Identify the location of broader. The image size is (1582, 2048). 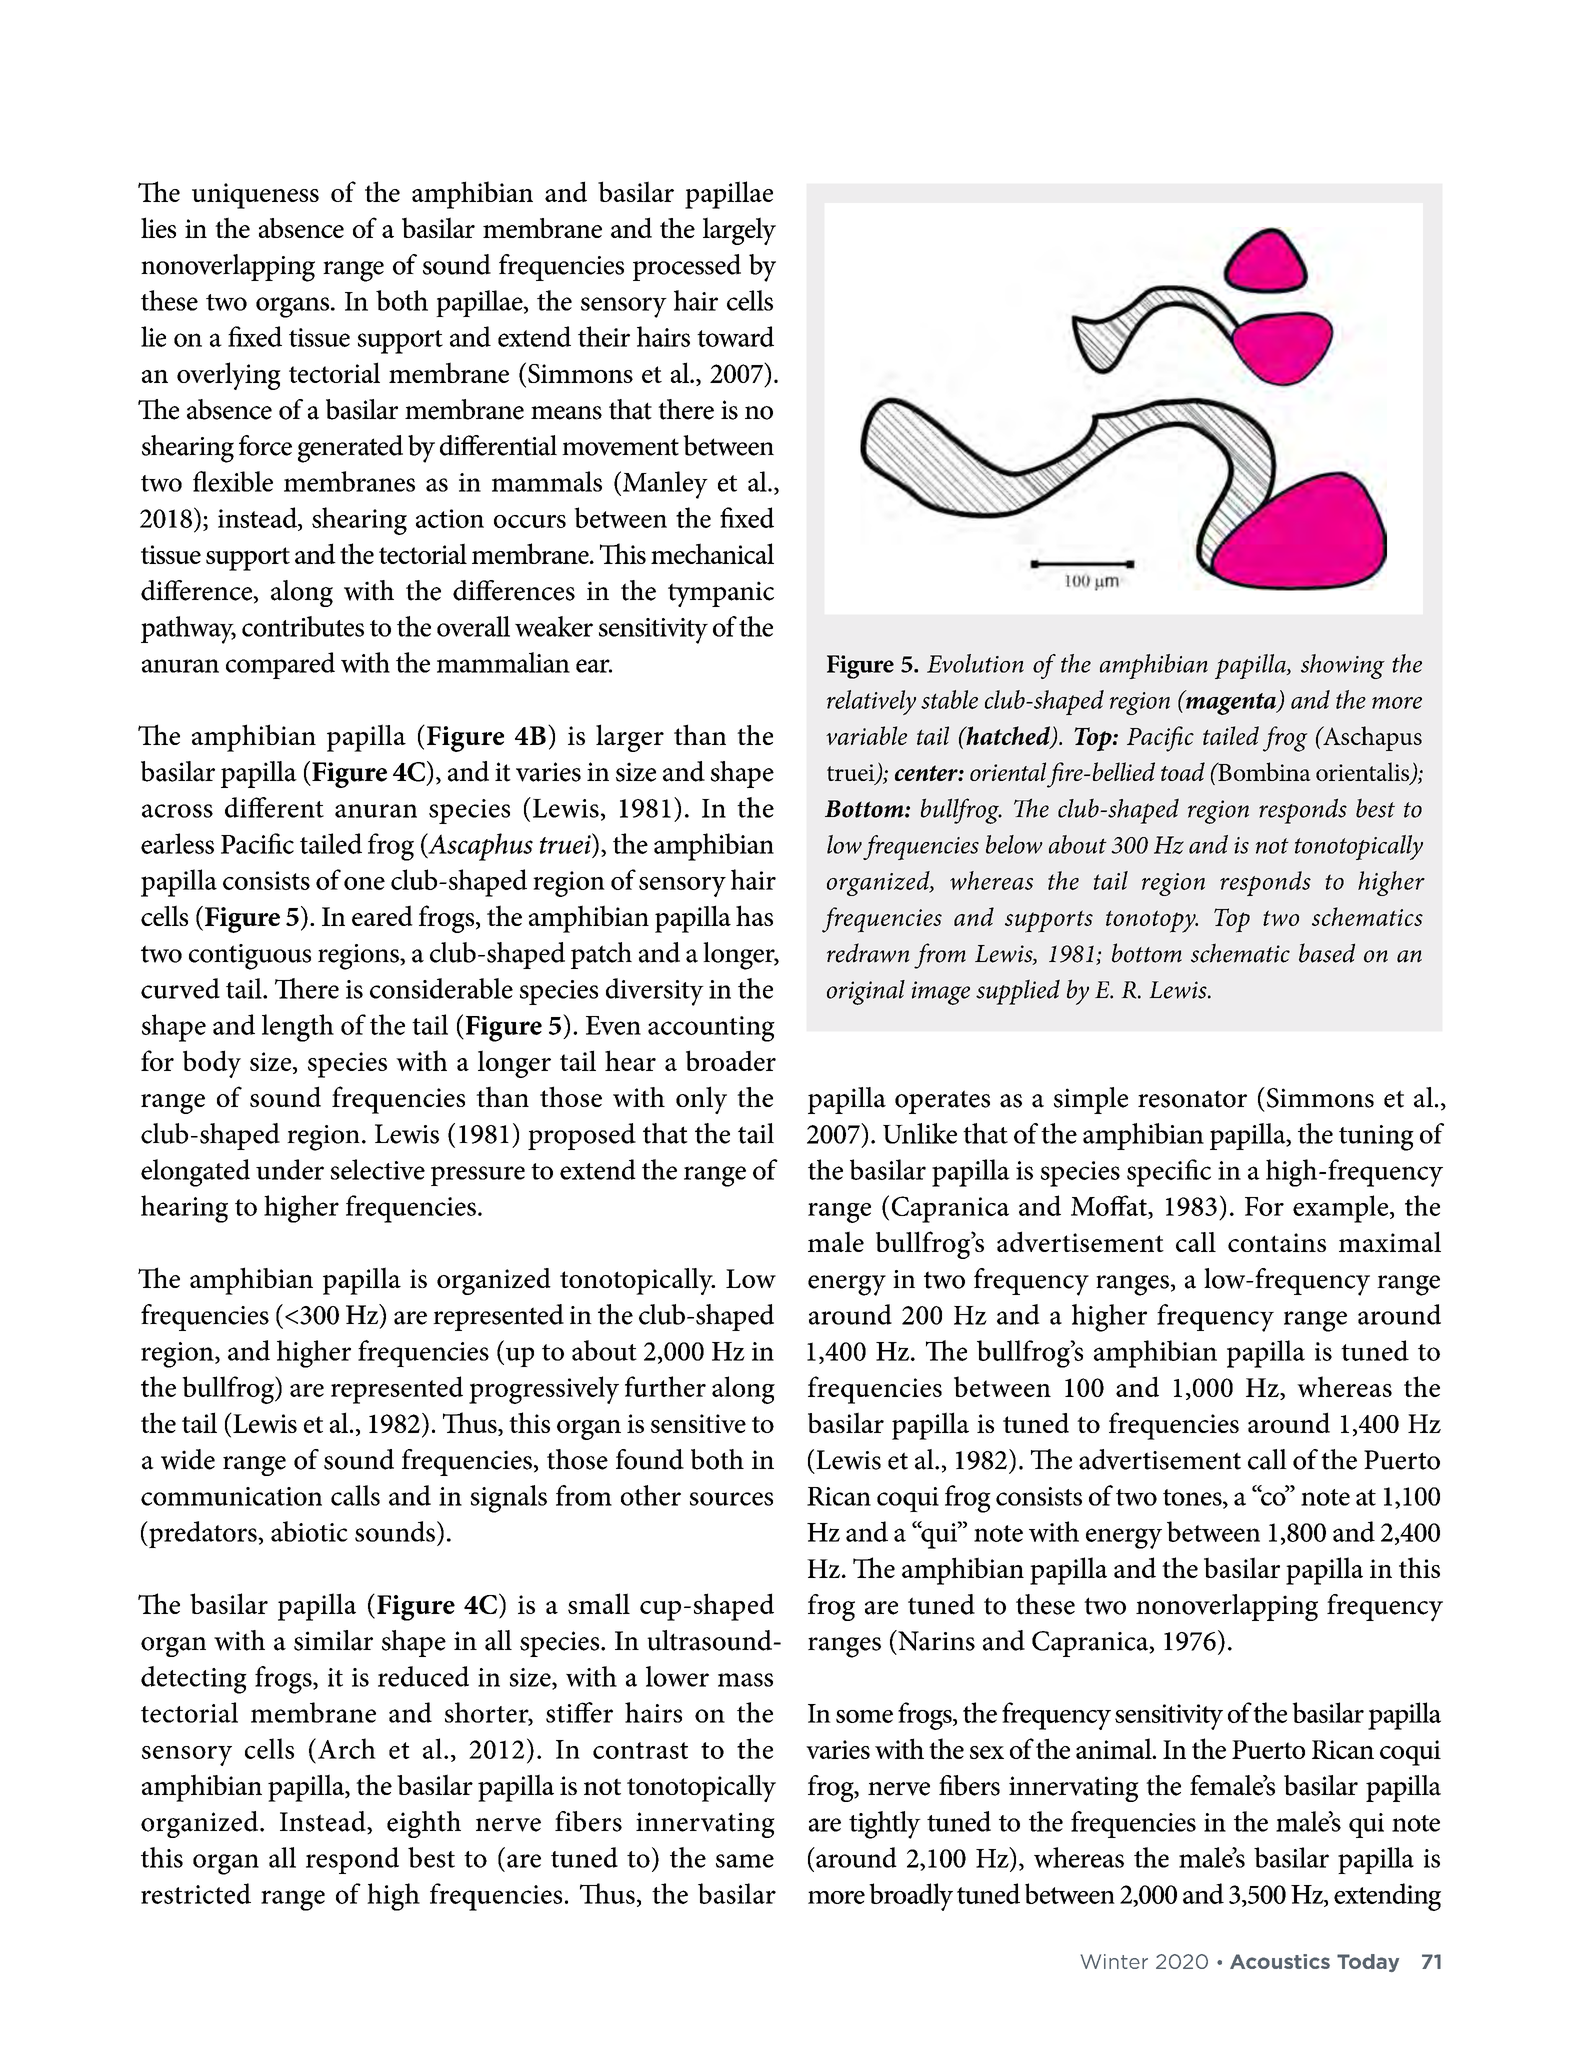
(731, 1060).
